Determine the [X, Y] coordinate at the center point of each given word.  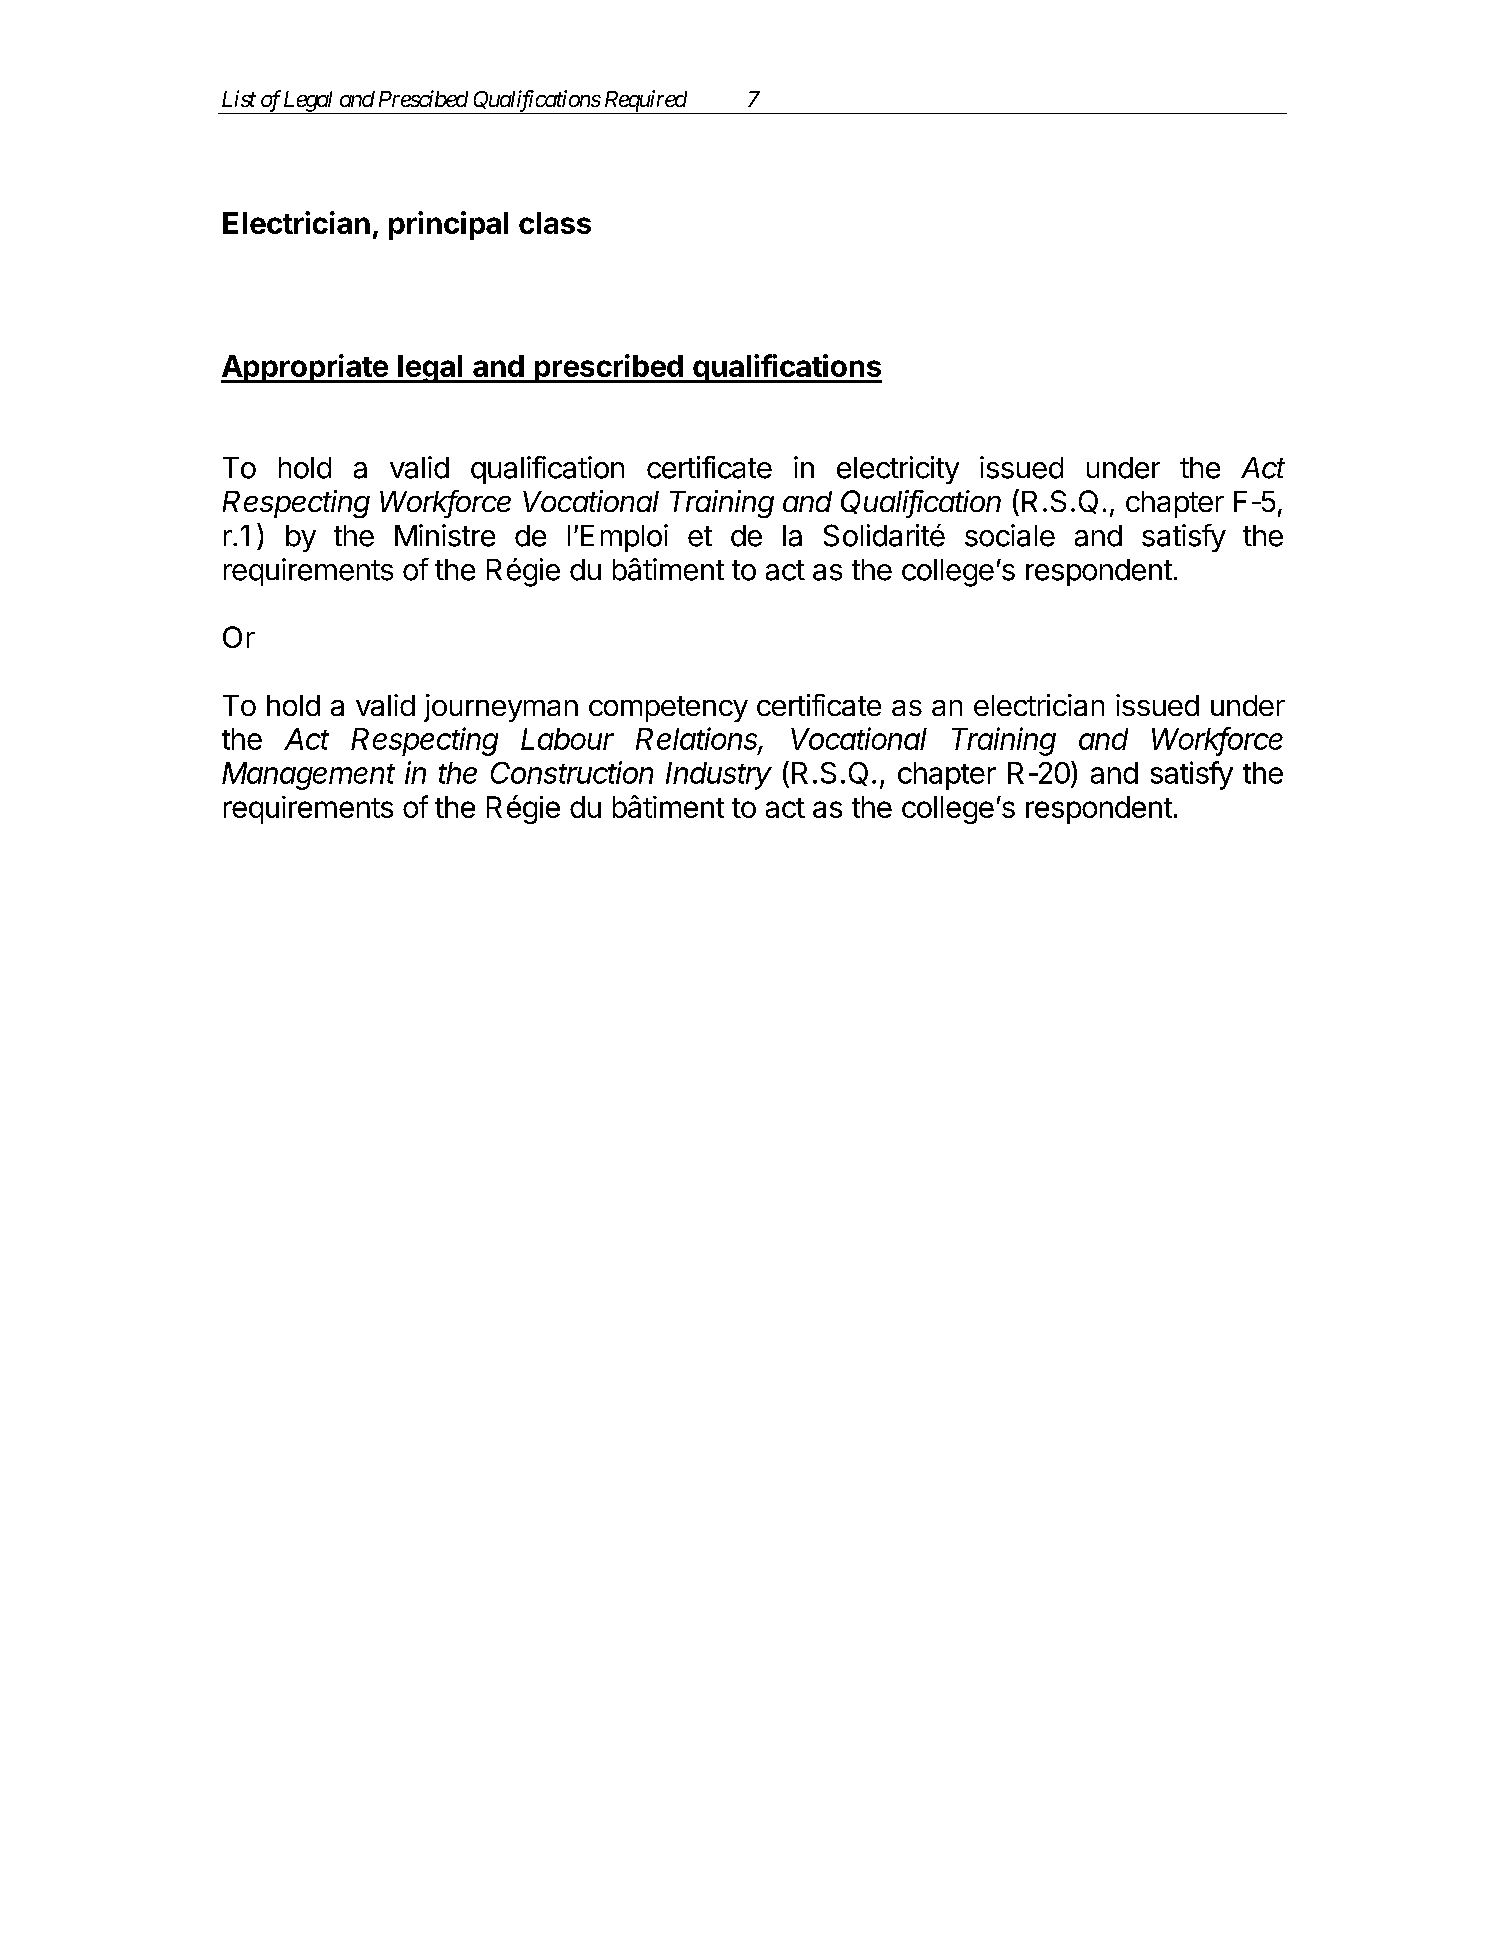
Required [644, 102]
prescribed [608, 368]
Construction [572, 772]
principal [448, 225]
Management [308, 776]
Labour [567, 739]
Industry [719, 776]
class [555, 223]
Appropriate [305, 368]
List [239, 98]
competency [668, 709]
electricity [898, 470]
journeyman [501, 708]
